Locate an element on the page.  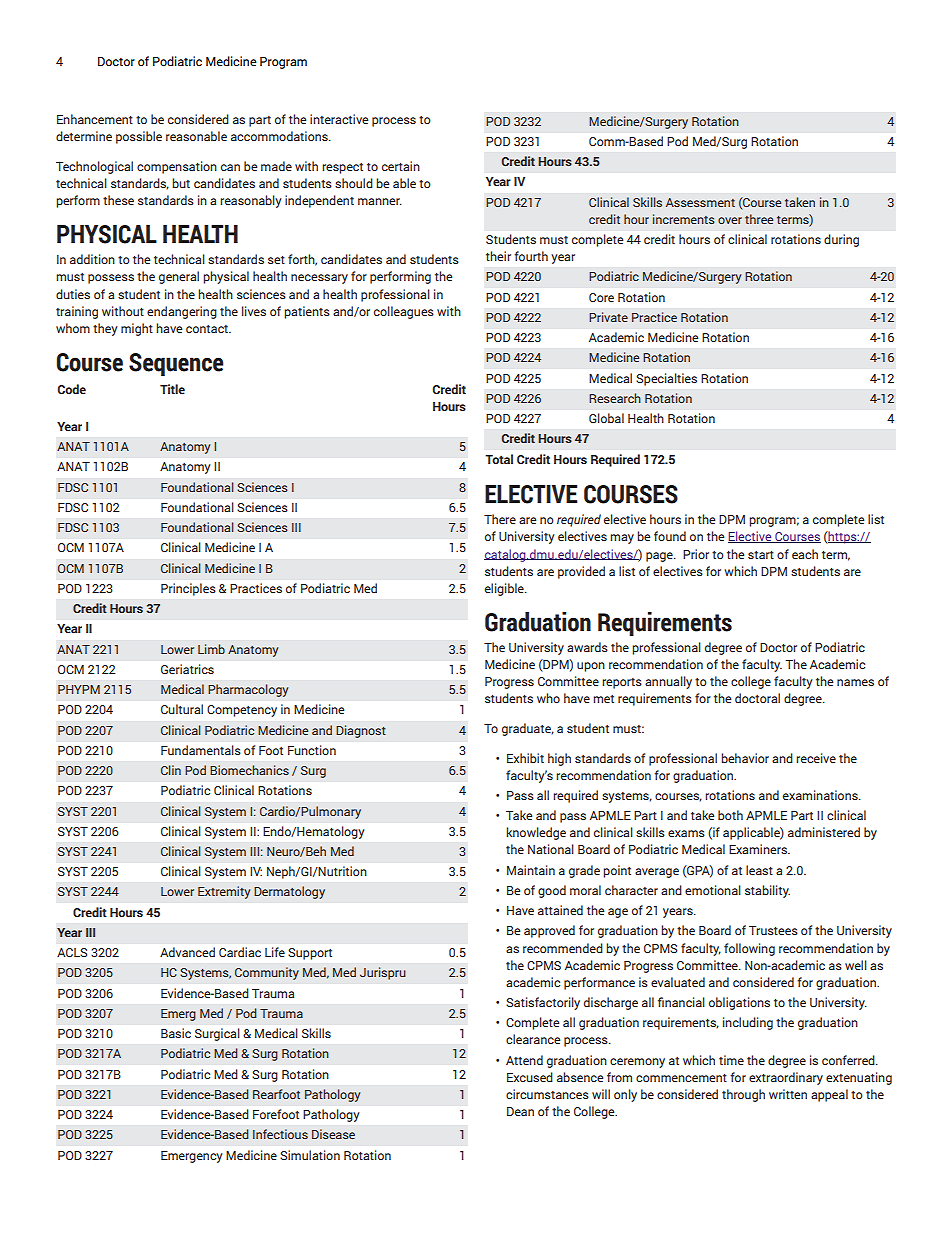
certain is located at coordinates (401, 166).
